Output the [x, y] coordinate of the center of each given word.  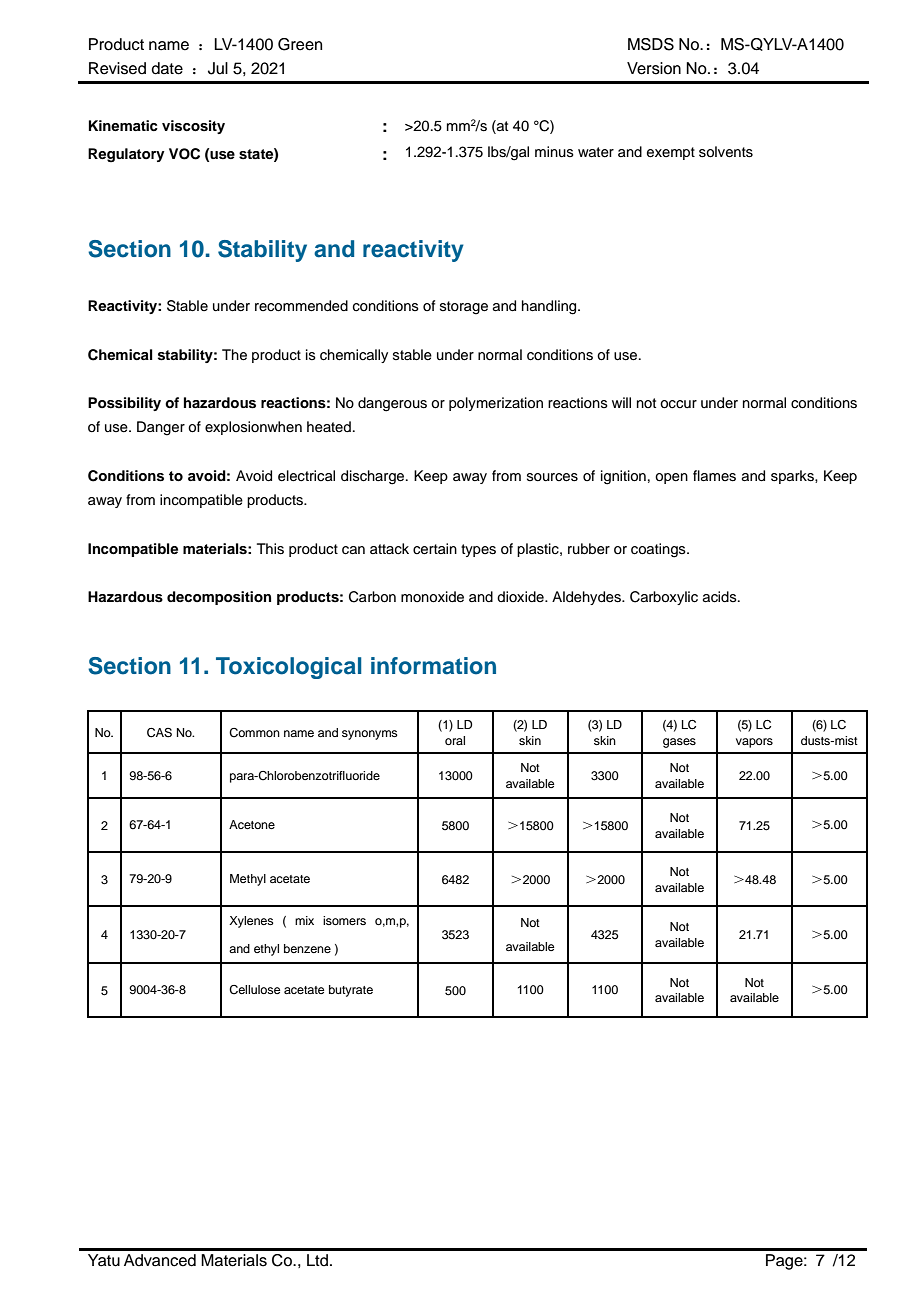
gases [679, 743]
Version [654, 68]
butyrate [351, 991]
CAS [159, 733]
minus [554, 151]
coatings [659, 550]
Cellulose [254, 990]
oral [455, 740]
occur [678, 404]
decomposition [219, 598]
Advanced [160, 1260]
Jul [218, 68]
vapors [754, 743]
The [234, 355]
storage [464, 308]
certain [435, 549]
